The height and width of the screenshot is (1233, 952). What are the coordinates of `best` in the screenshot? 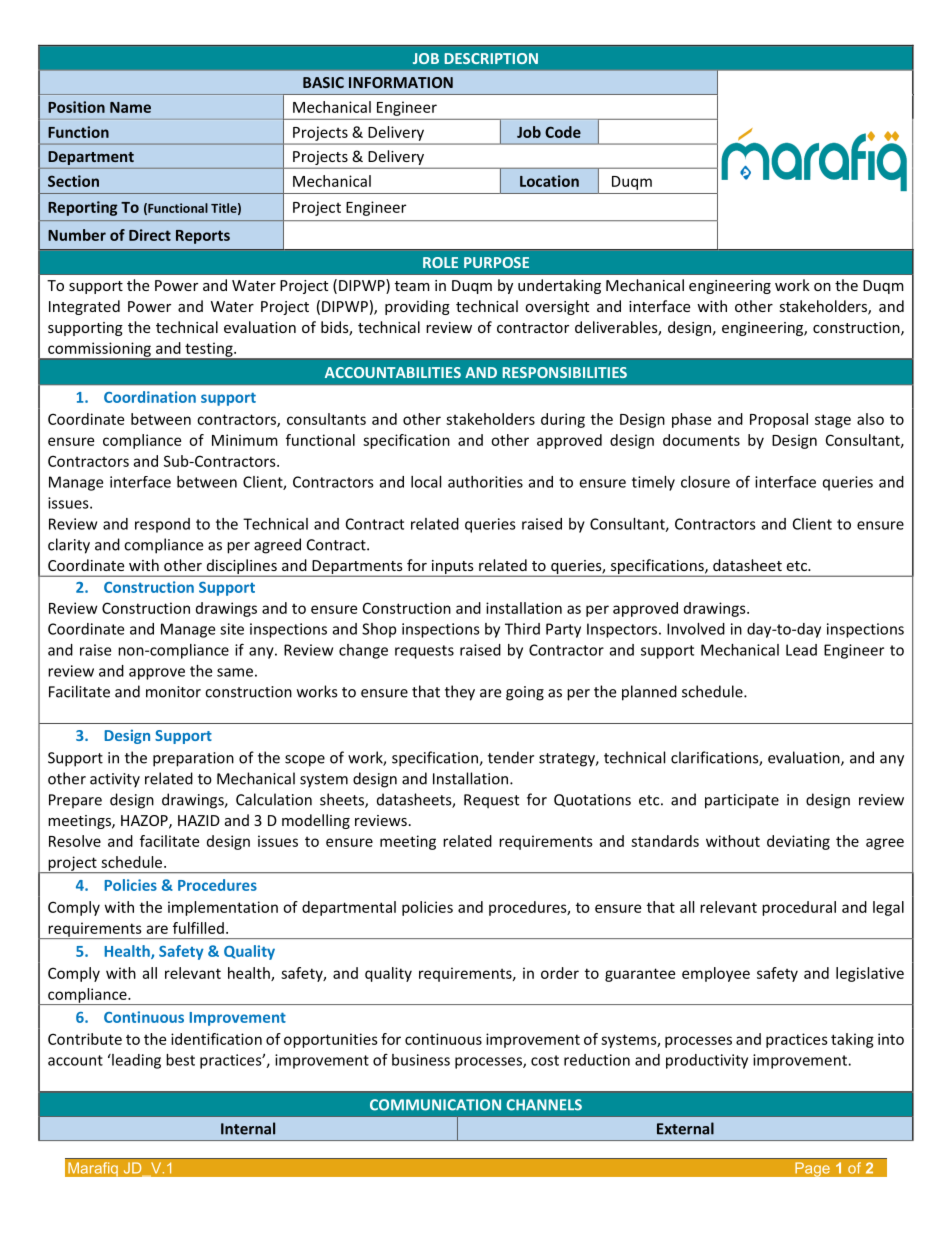 It's located at (180, 1060).
